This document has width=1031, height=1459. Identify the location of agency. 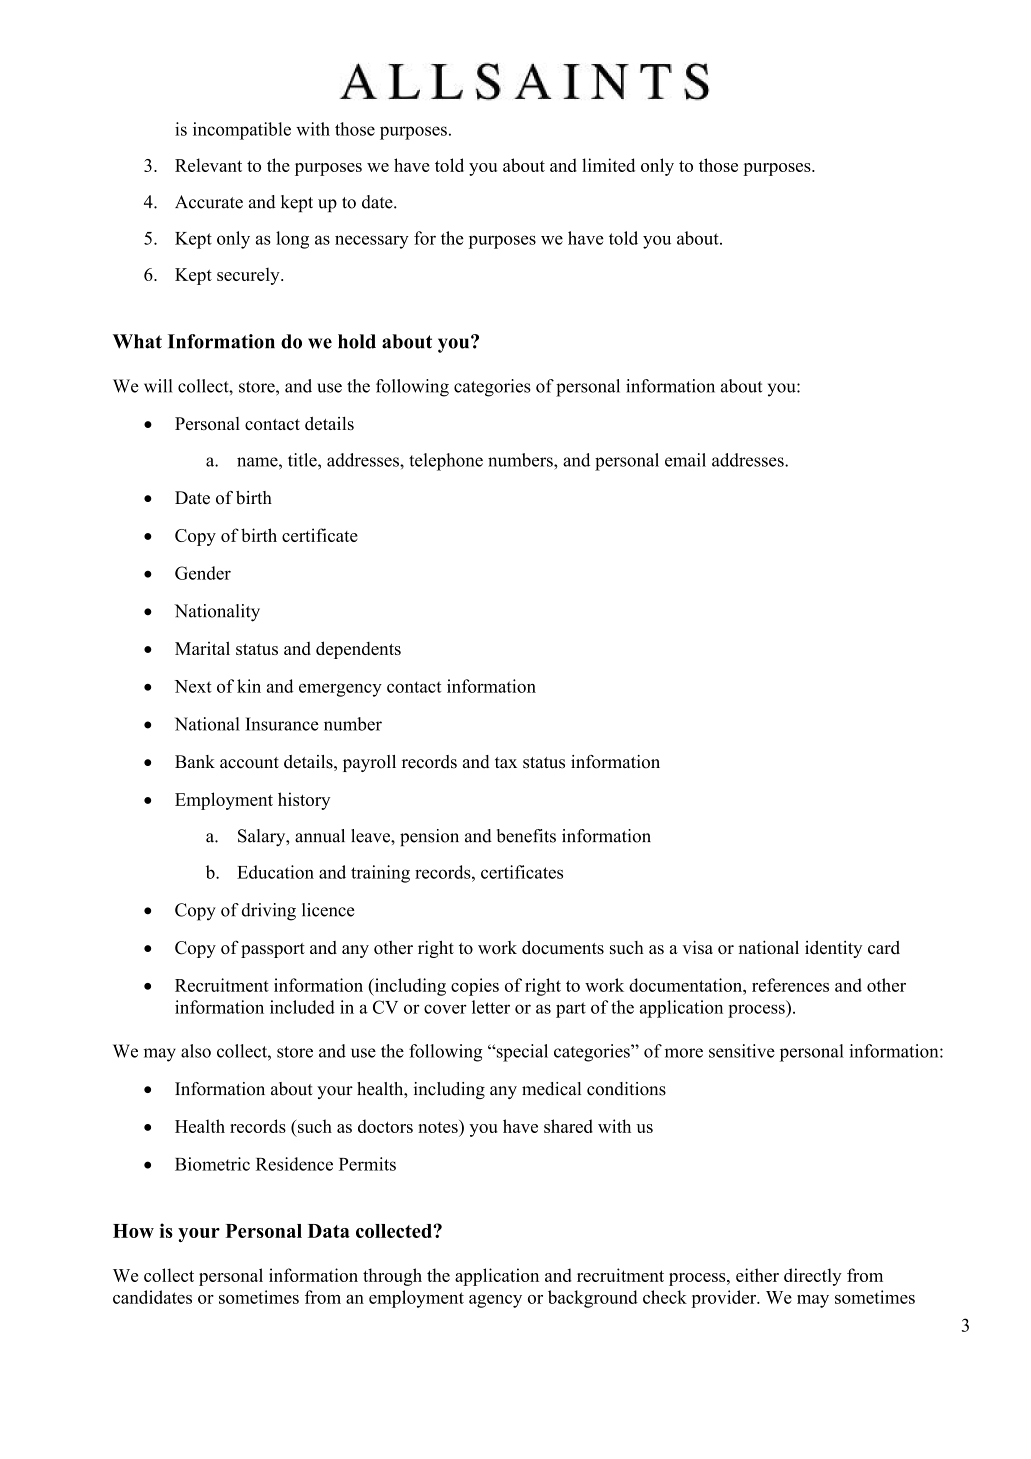
(495, 1301).
